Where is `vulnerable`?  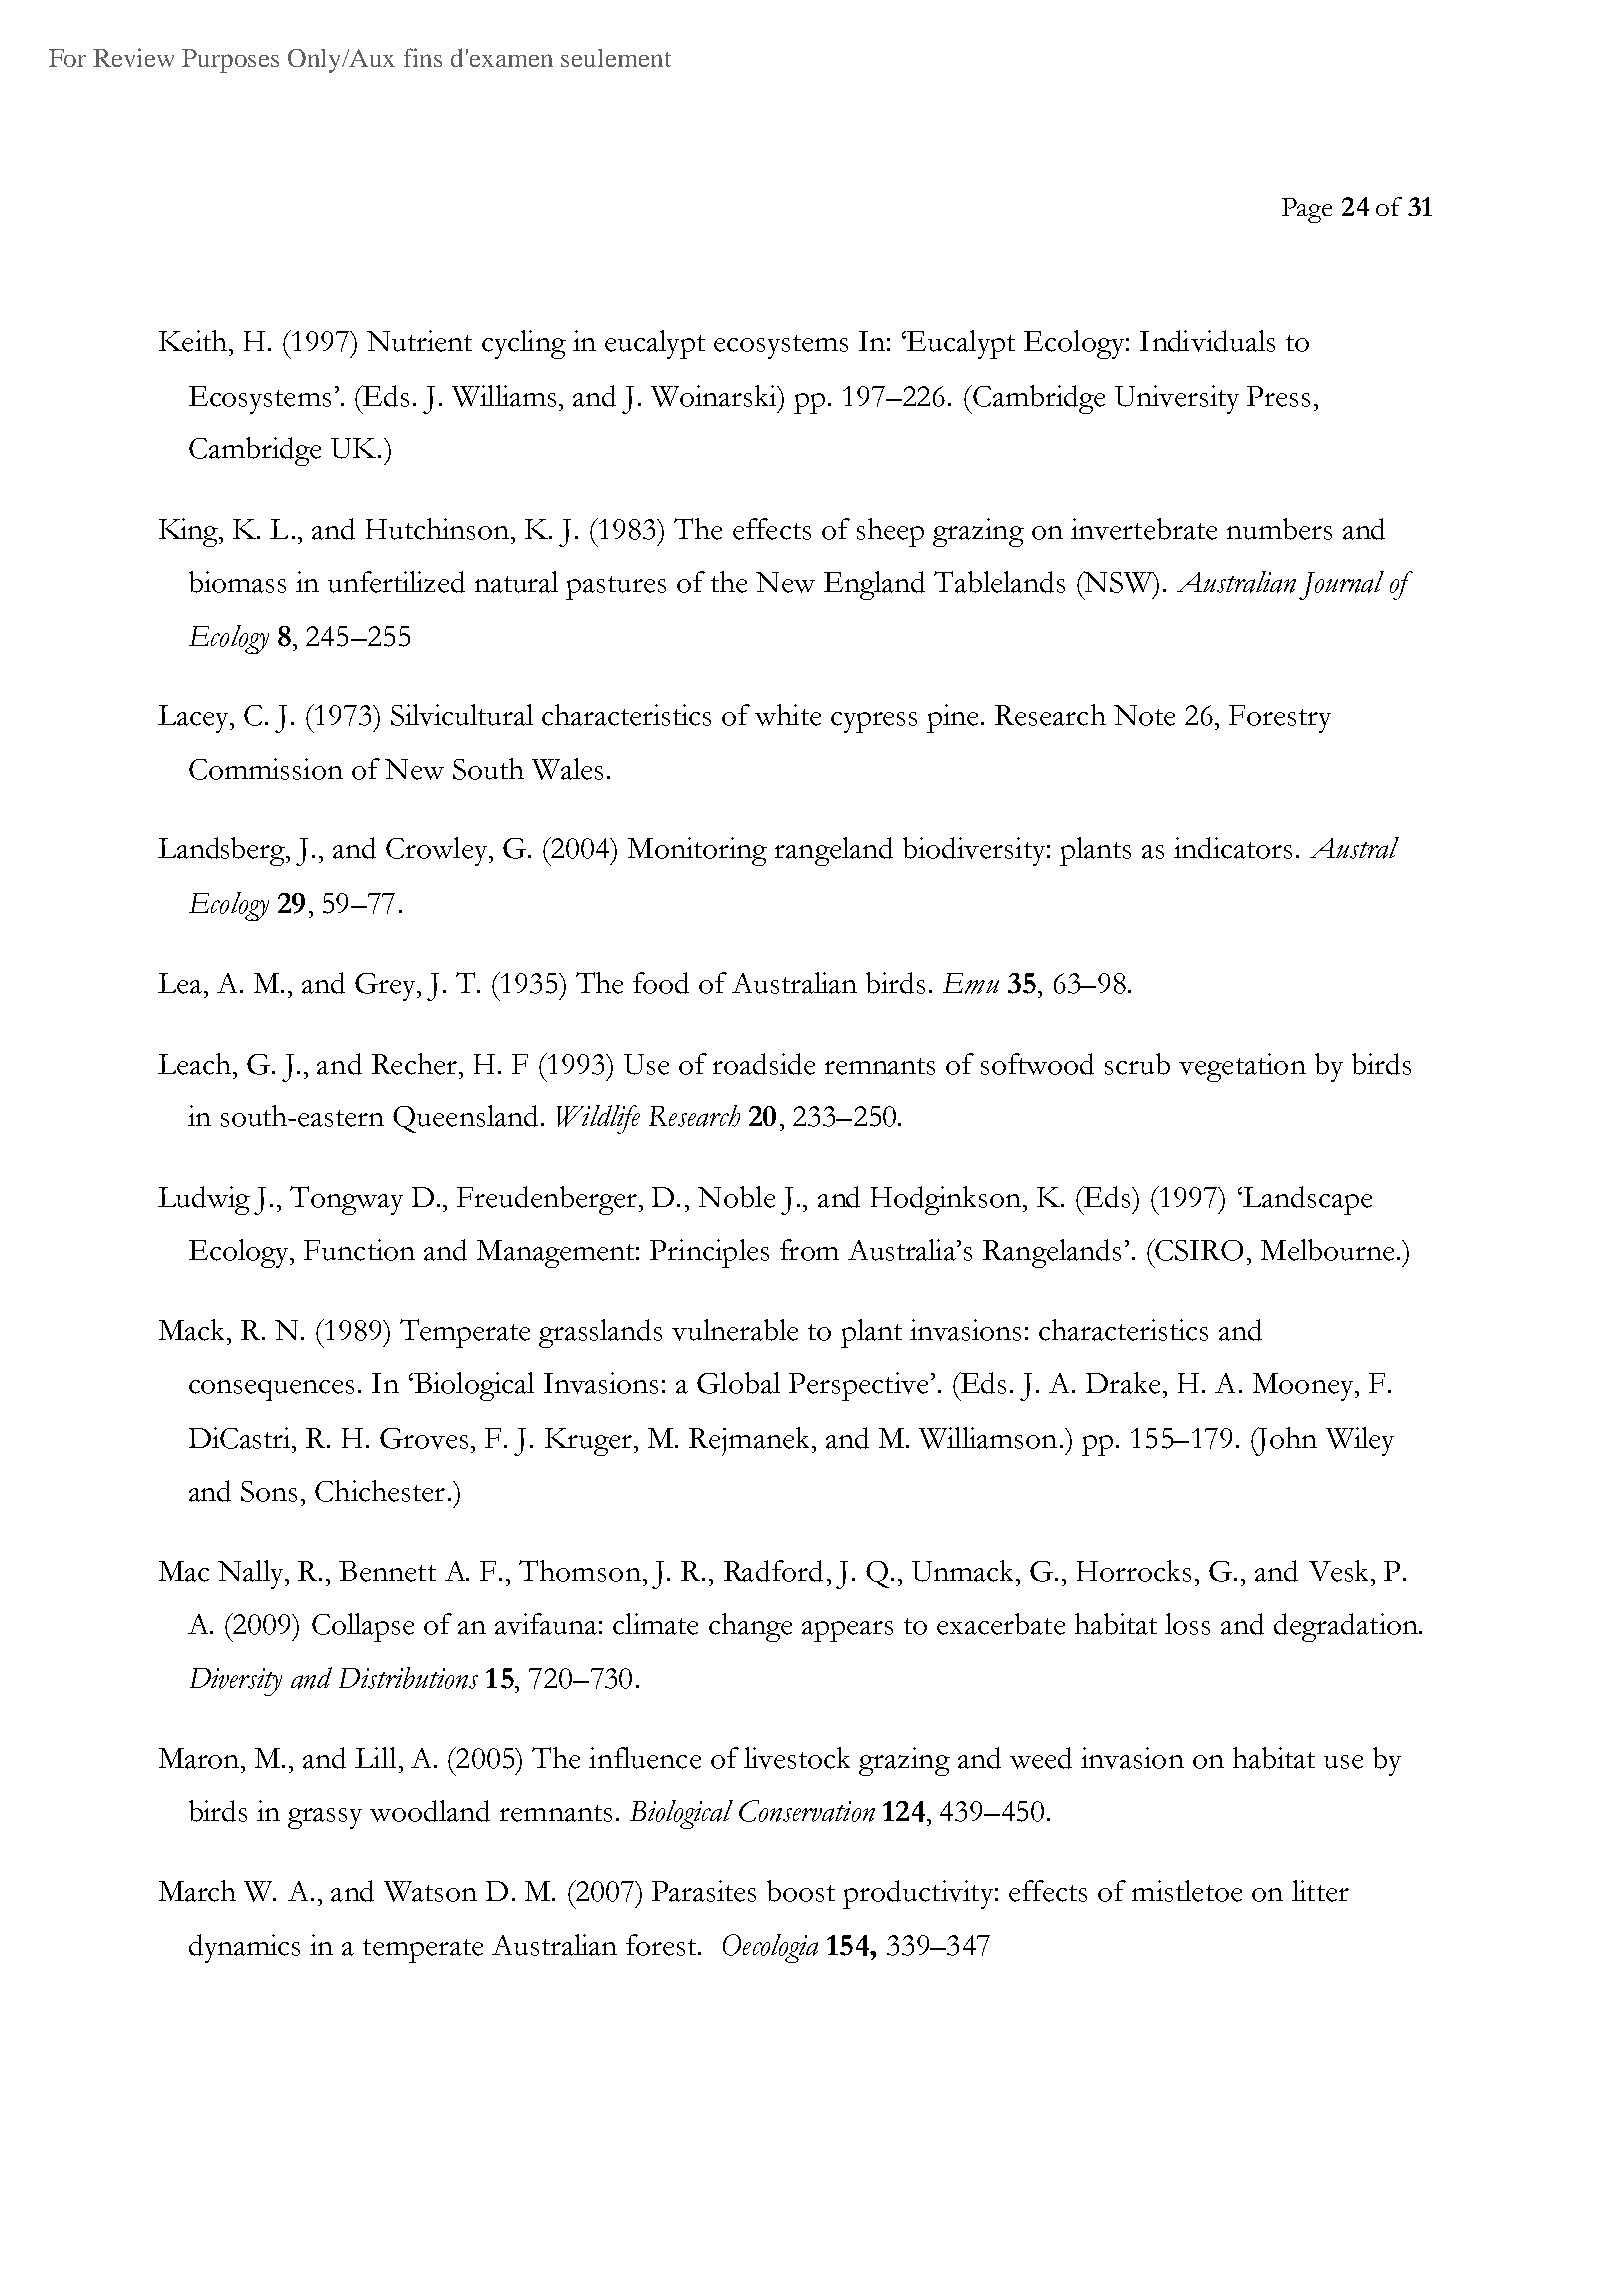 vulnerable is located at coordinates (735, 1330).
